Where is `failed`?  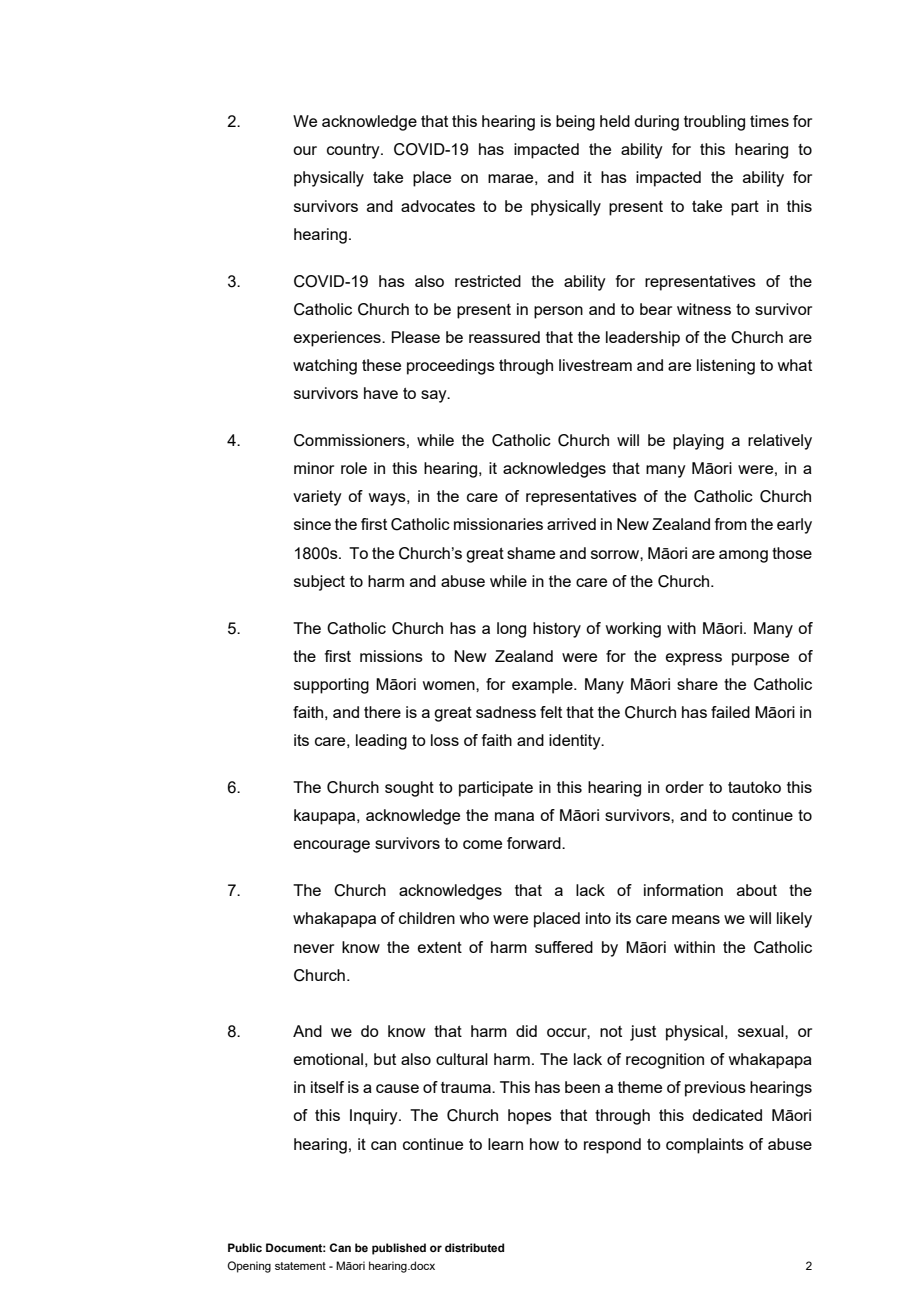 failed is located at coordinates (730, 712).
